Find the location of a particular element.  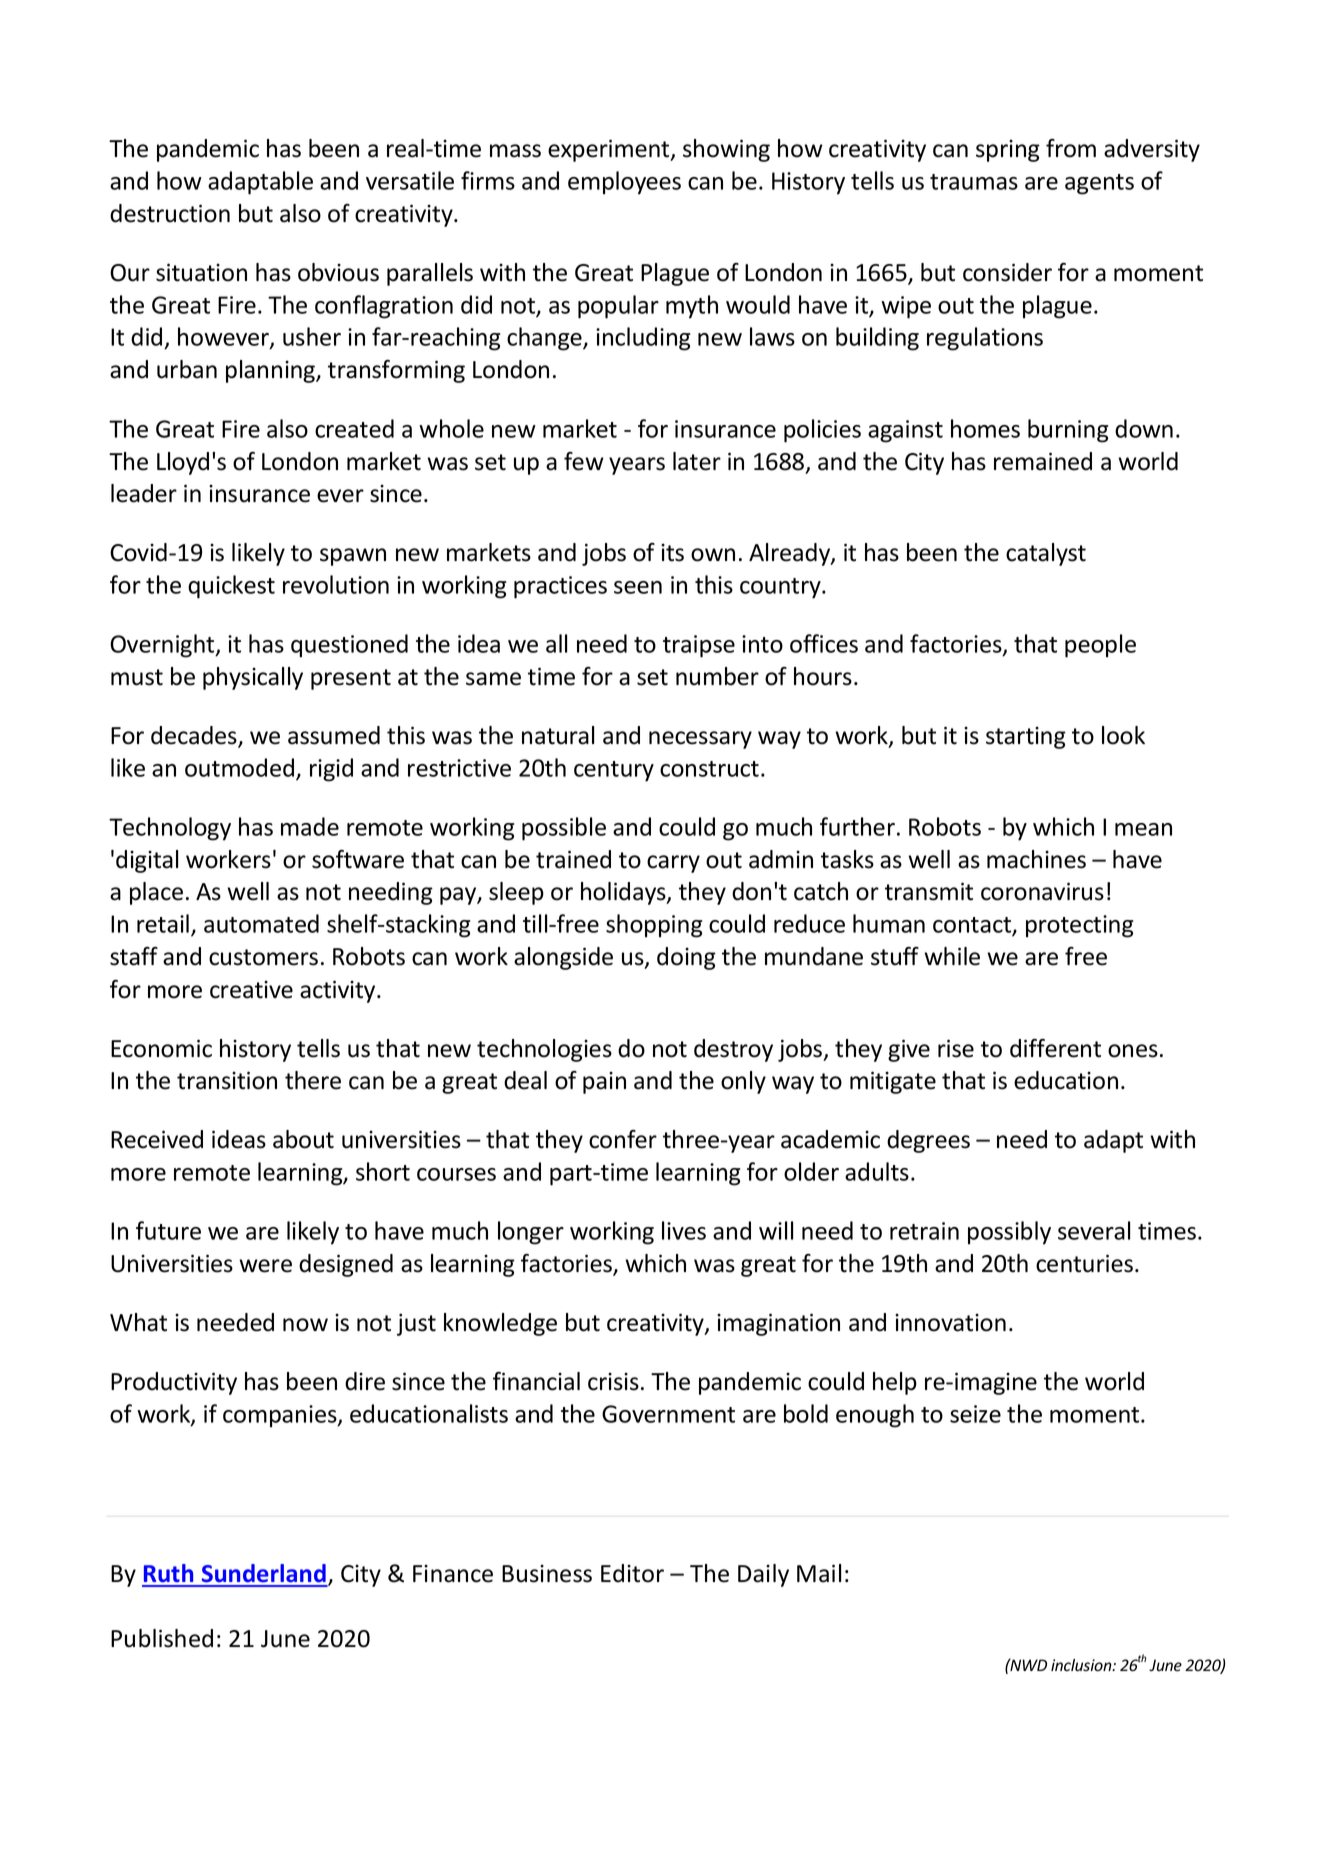

employees is located at coordinates (624, 183).
